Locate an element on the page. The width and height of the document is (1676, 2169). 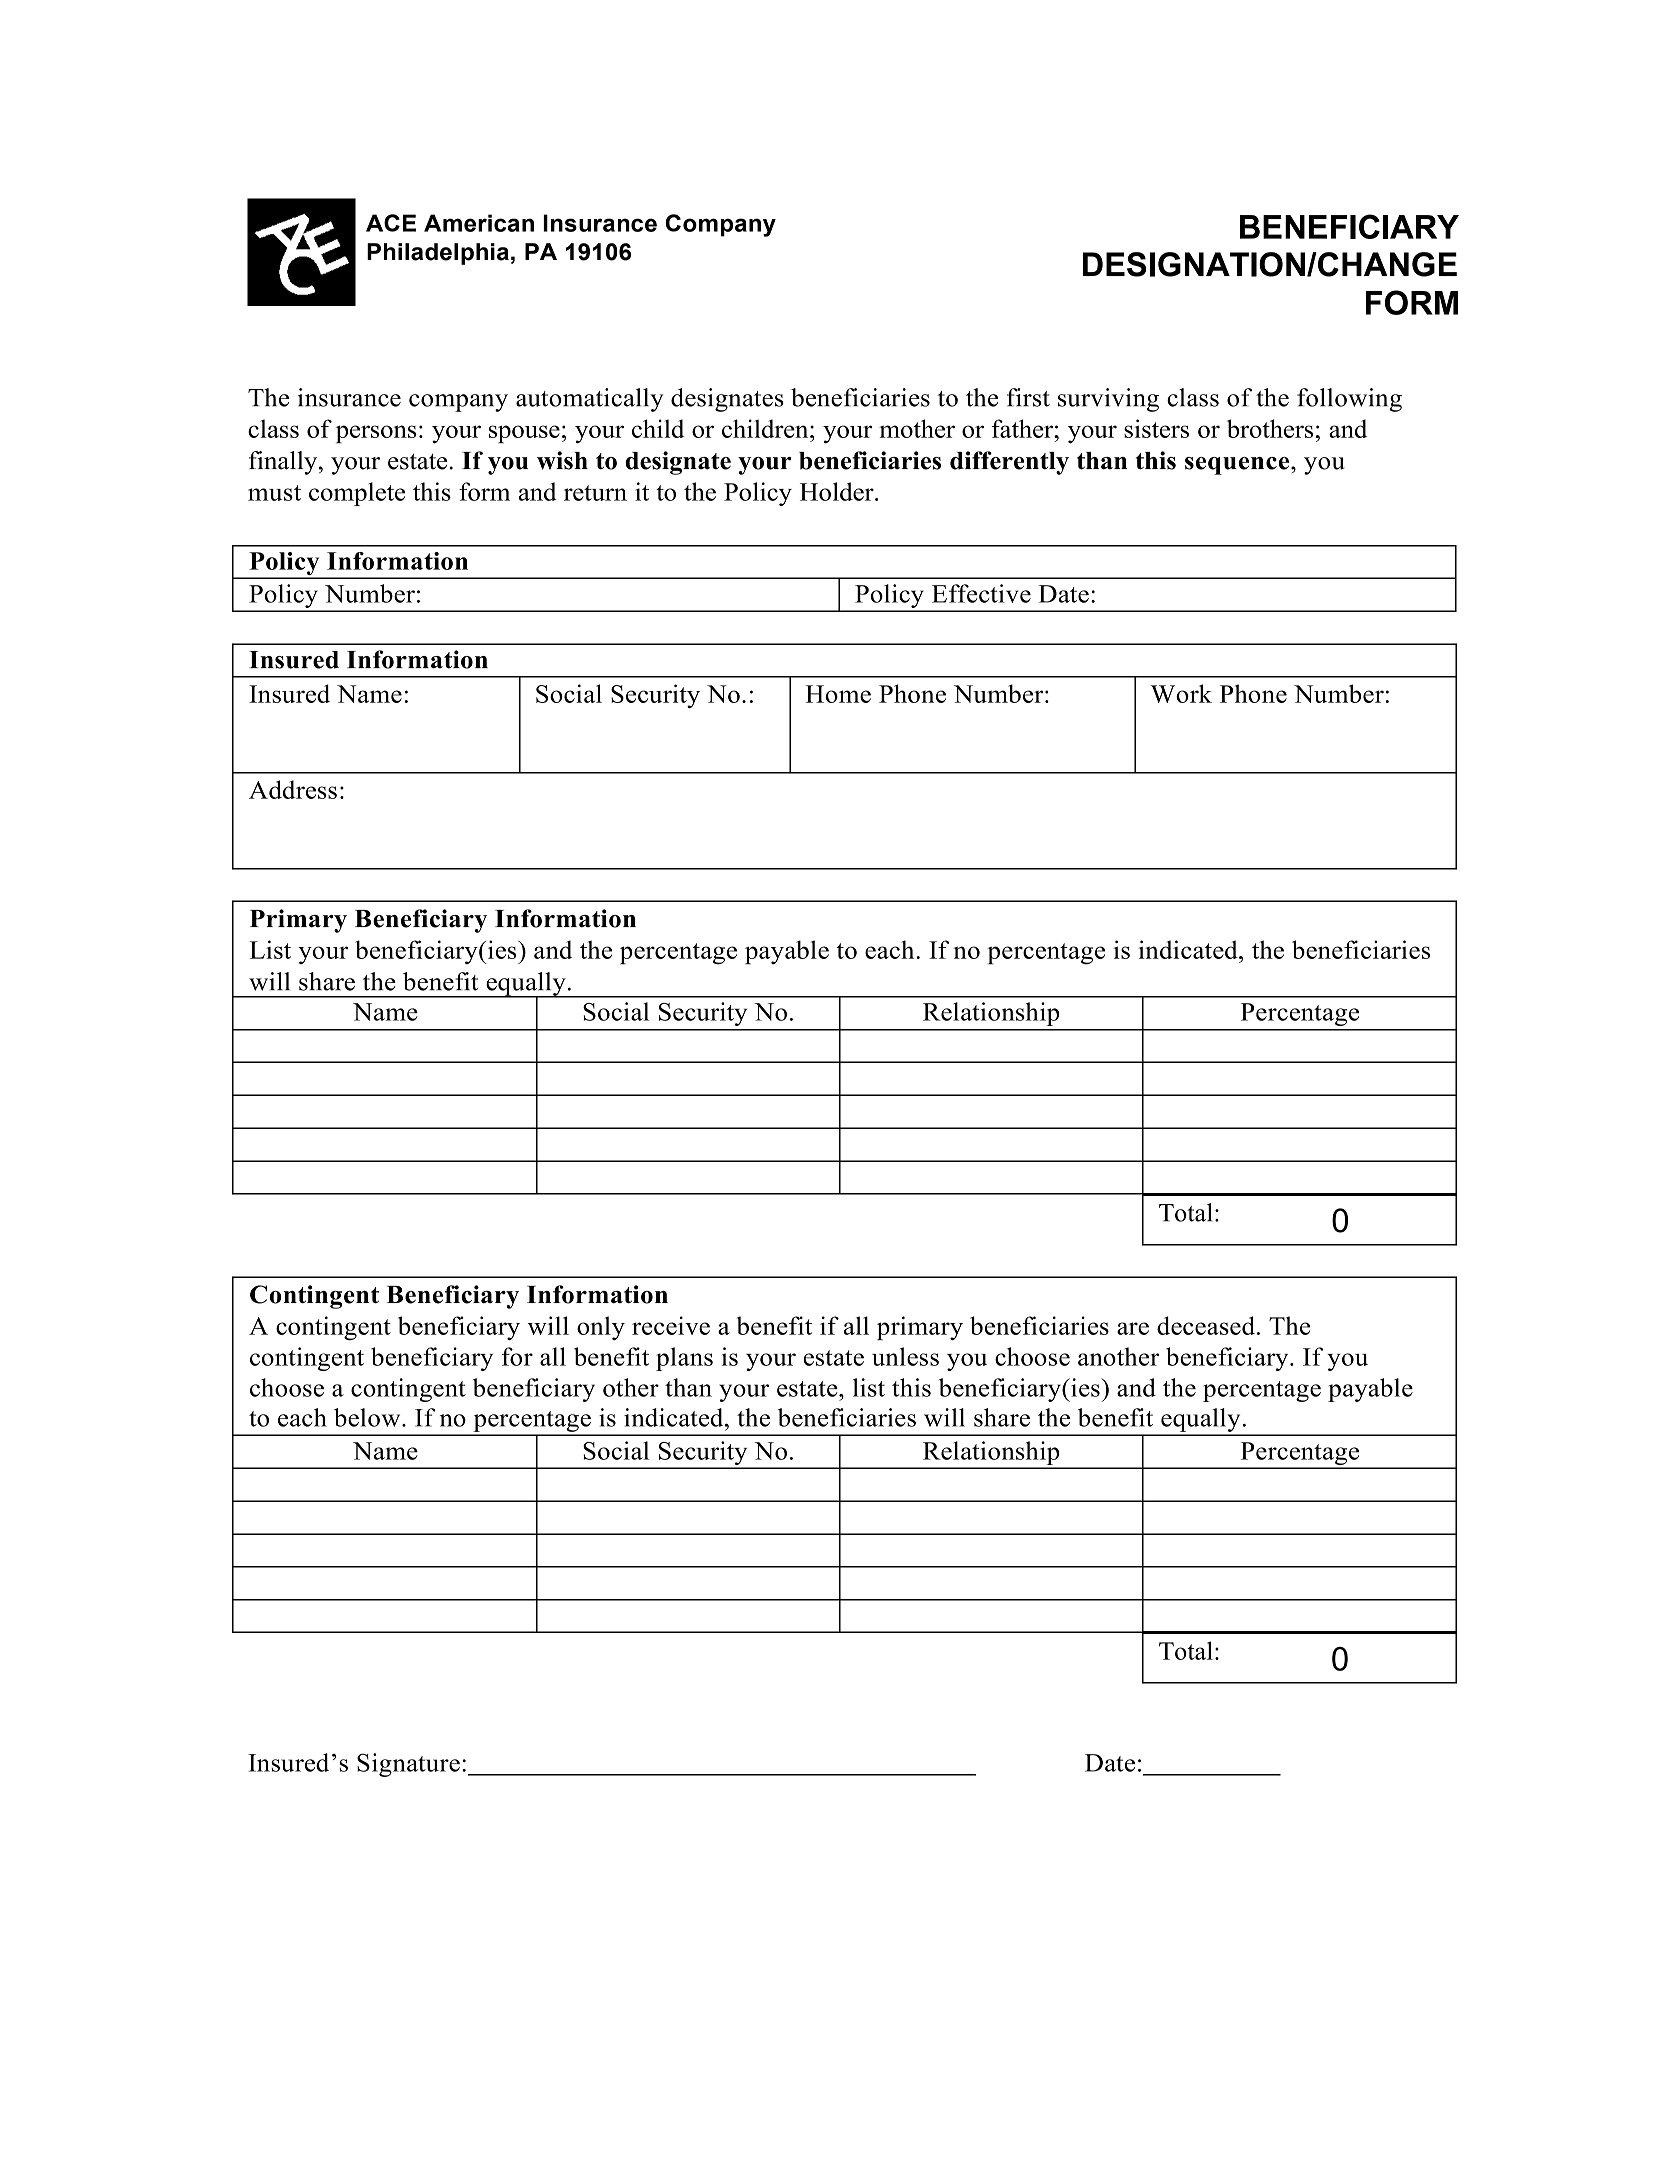
complete is located at coordinates (357, 494).
